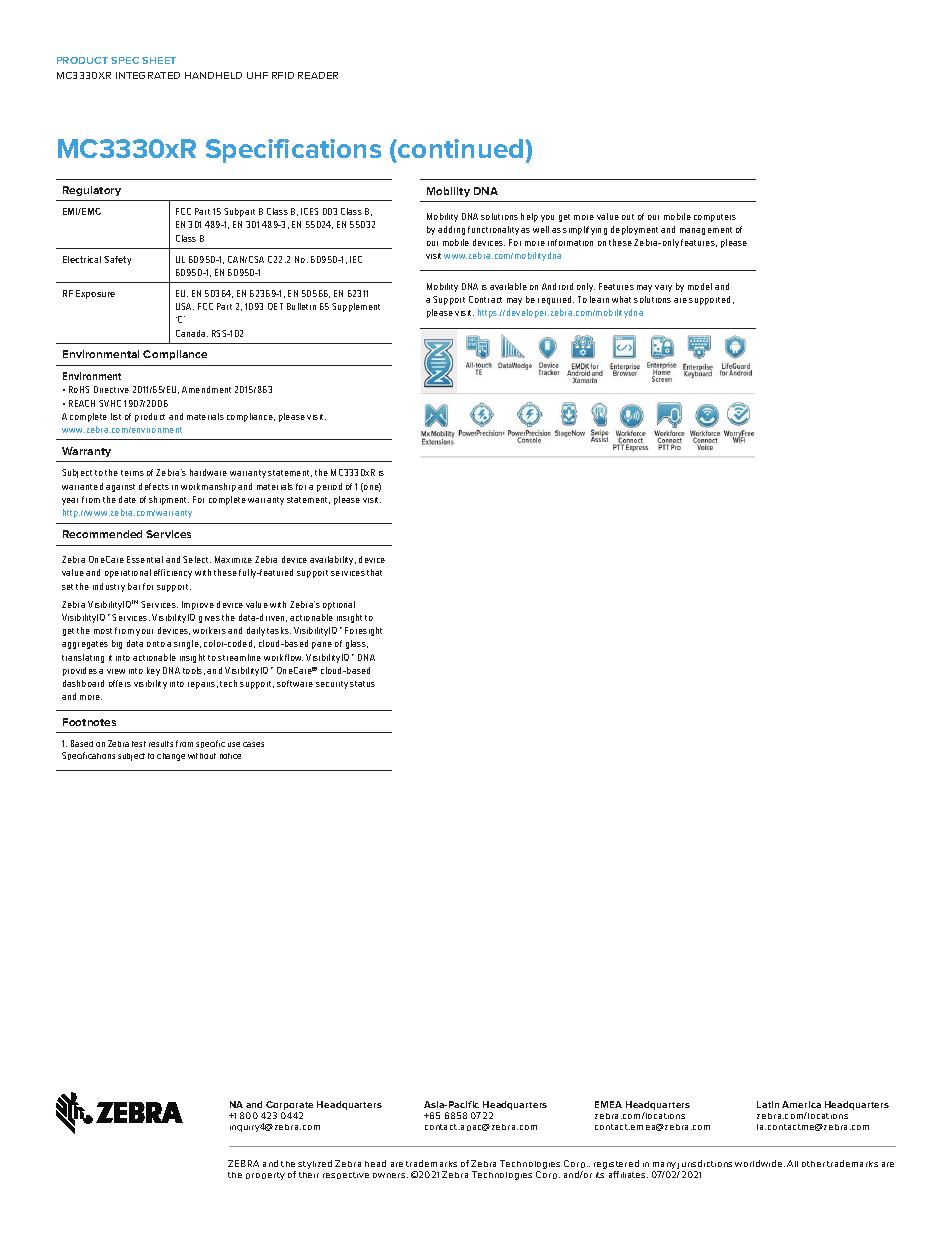 Image resolution: width=952 pixels, height=1233 pixels. What do you see at coordinates (390, 1175) in the document?
I see `owners` at bounding box center [390, 1175].
